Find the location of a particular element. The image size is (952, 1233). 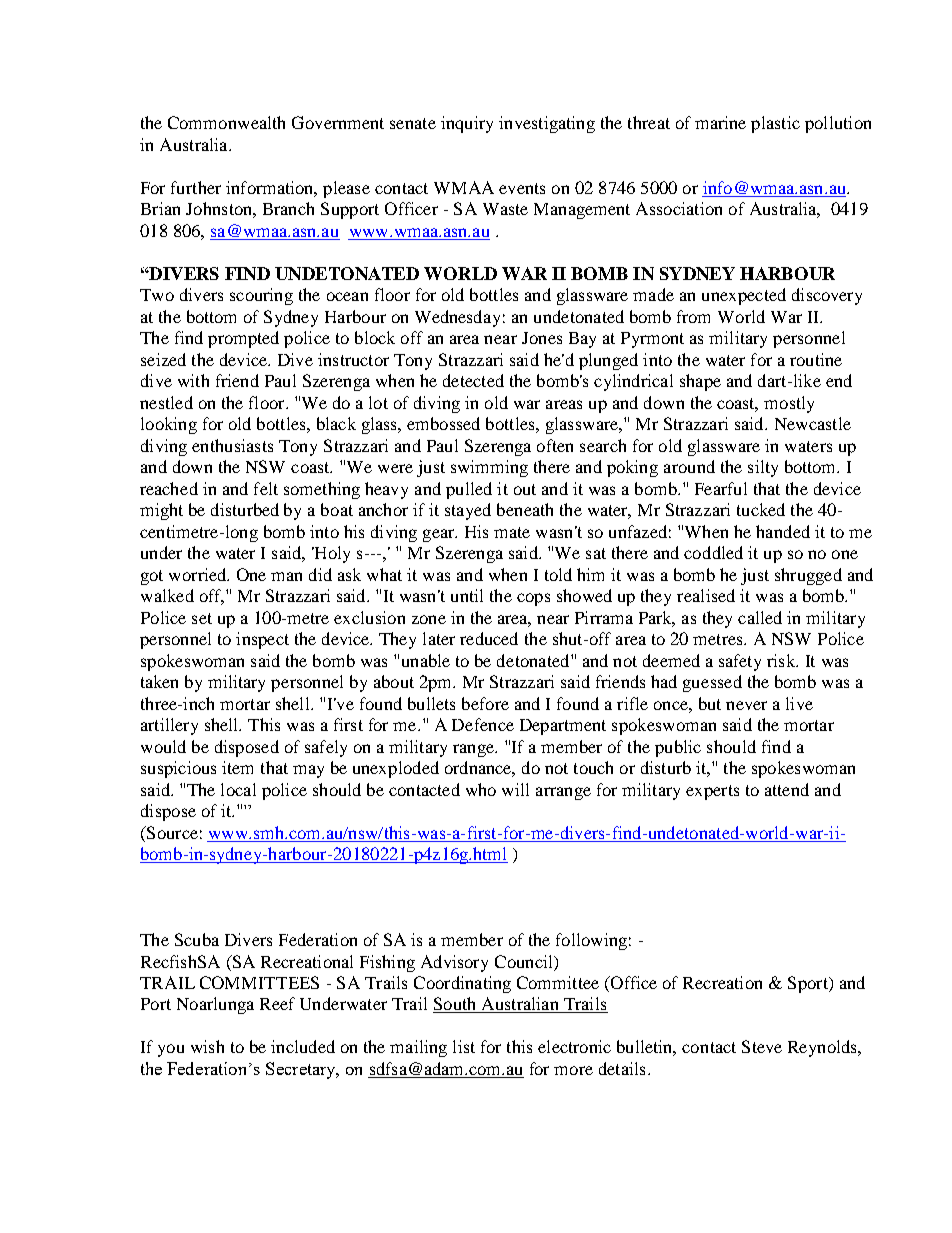

silty is located at coordinates (763, 468).
